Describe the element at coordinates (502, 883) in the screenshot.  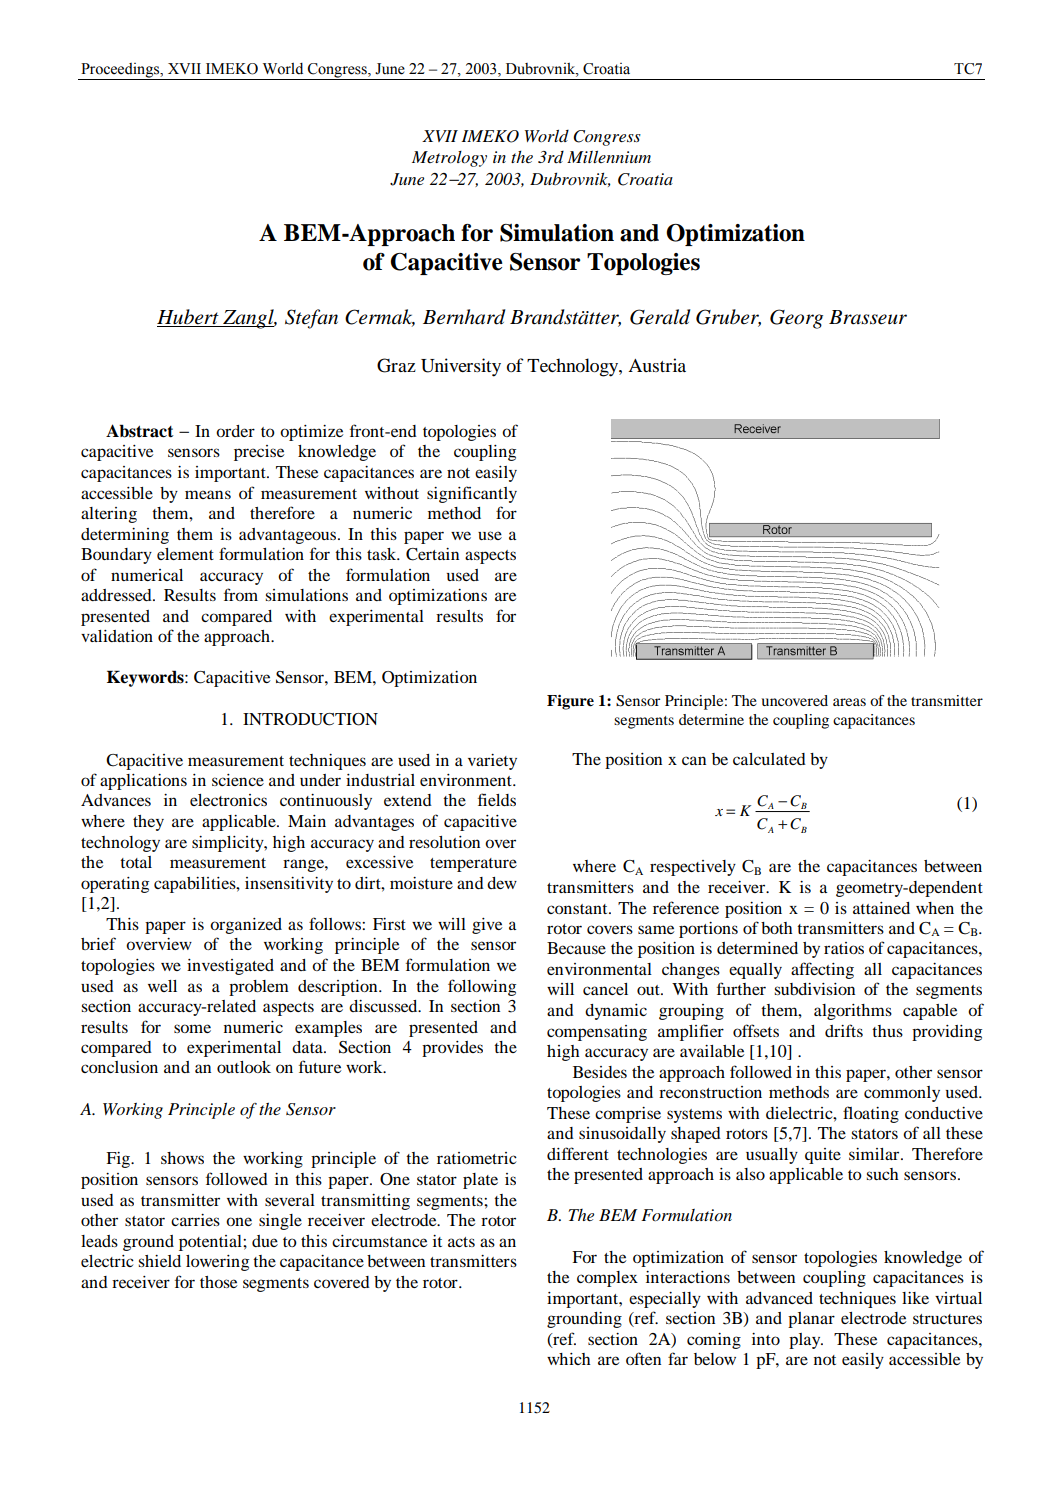
I see `dew` at that location.
